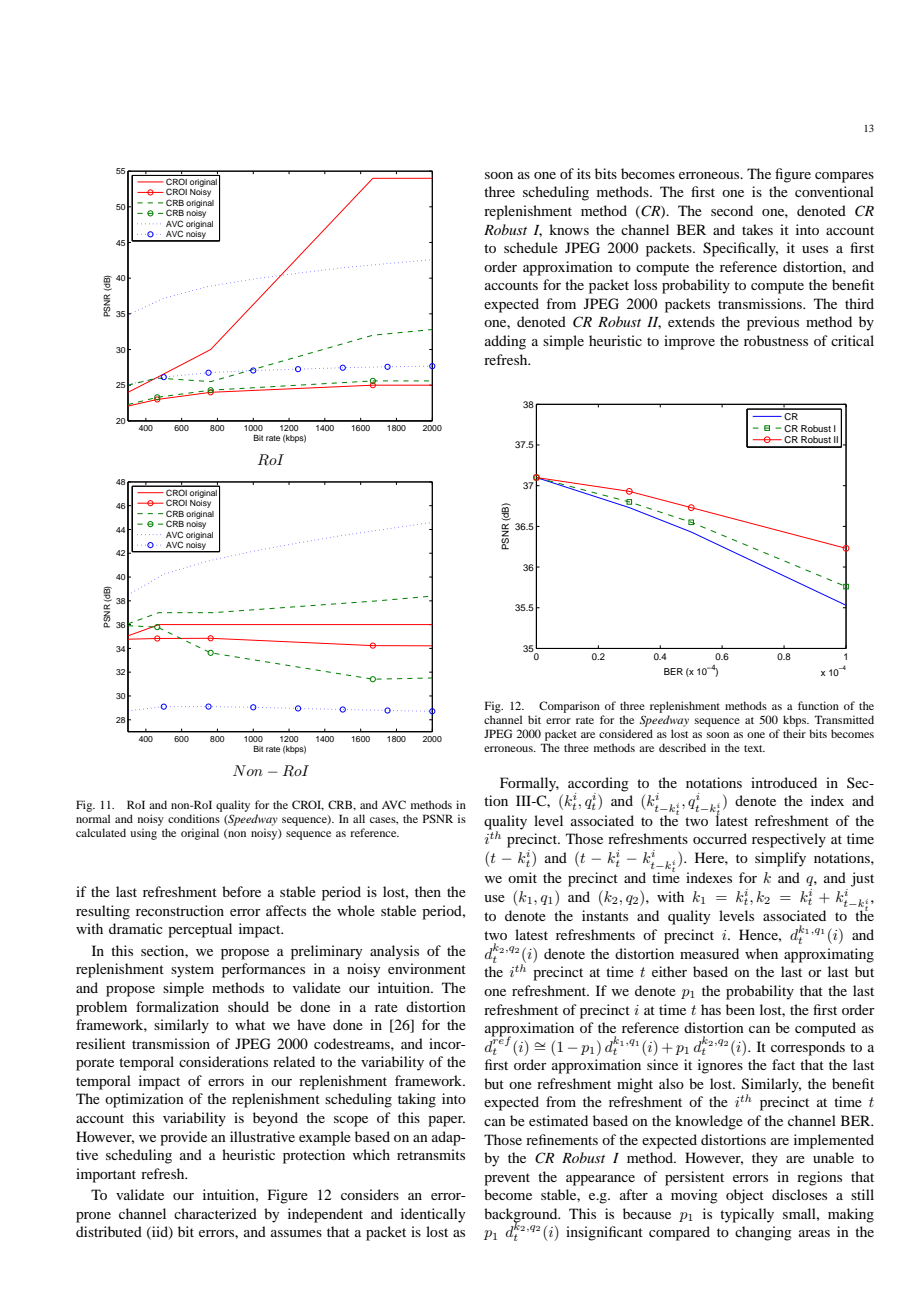 The height and width of the page is (1308, 924). I want to click on system, so click(192, 971).
